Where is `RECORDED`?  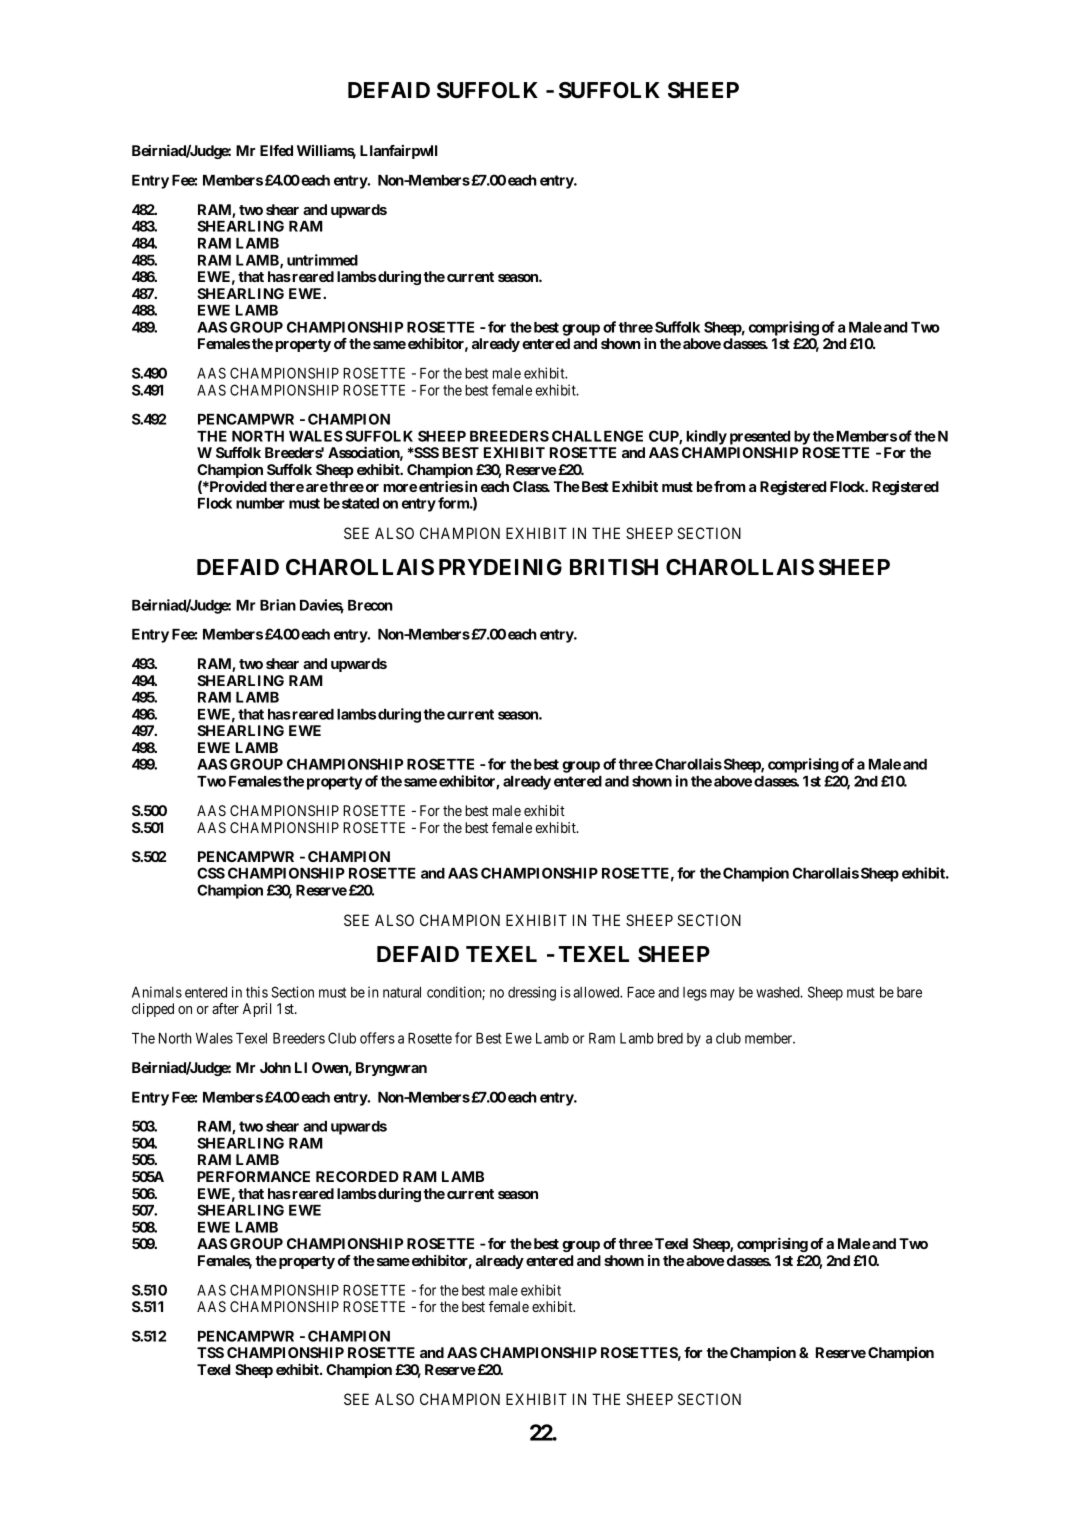 RECORDED is located at coordinates (357, 1176).
